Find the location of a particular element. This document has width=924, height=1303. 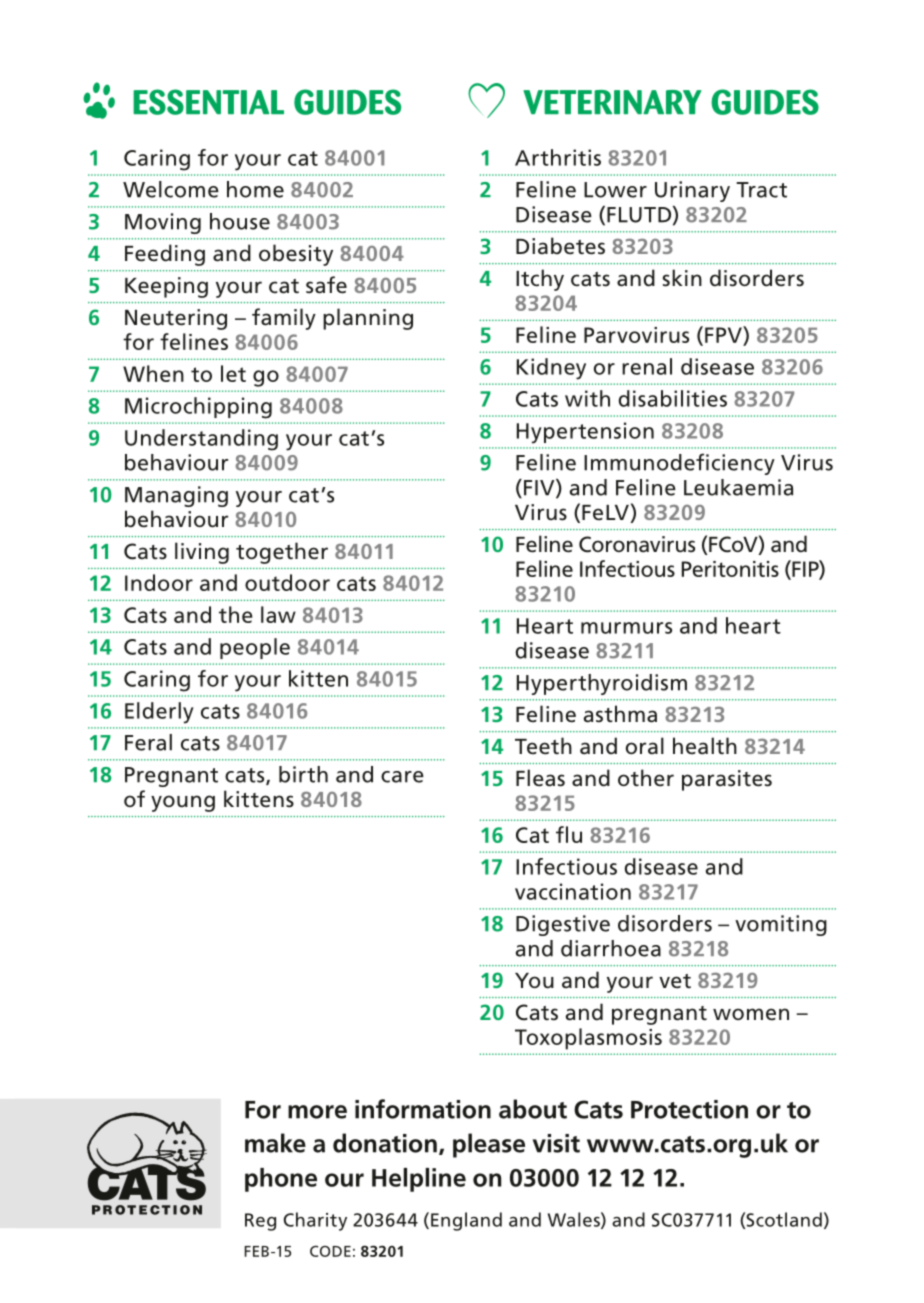

England is located at coordinates (466, 1221).
